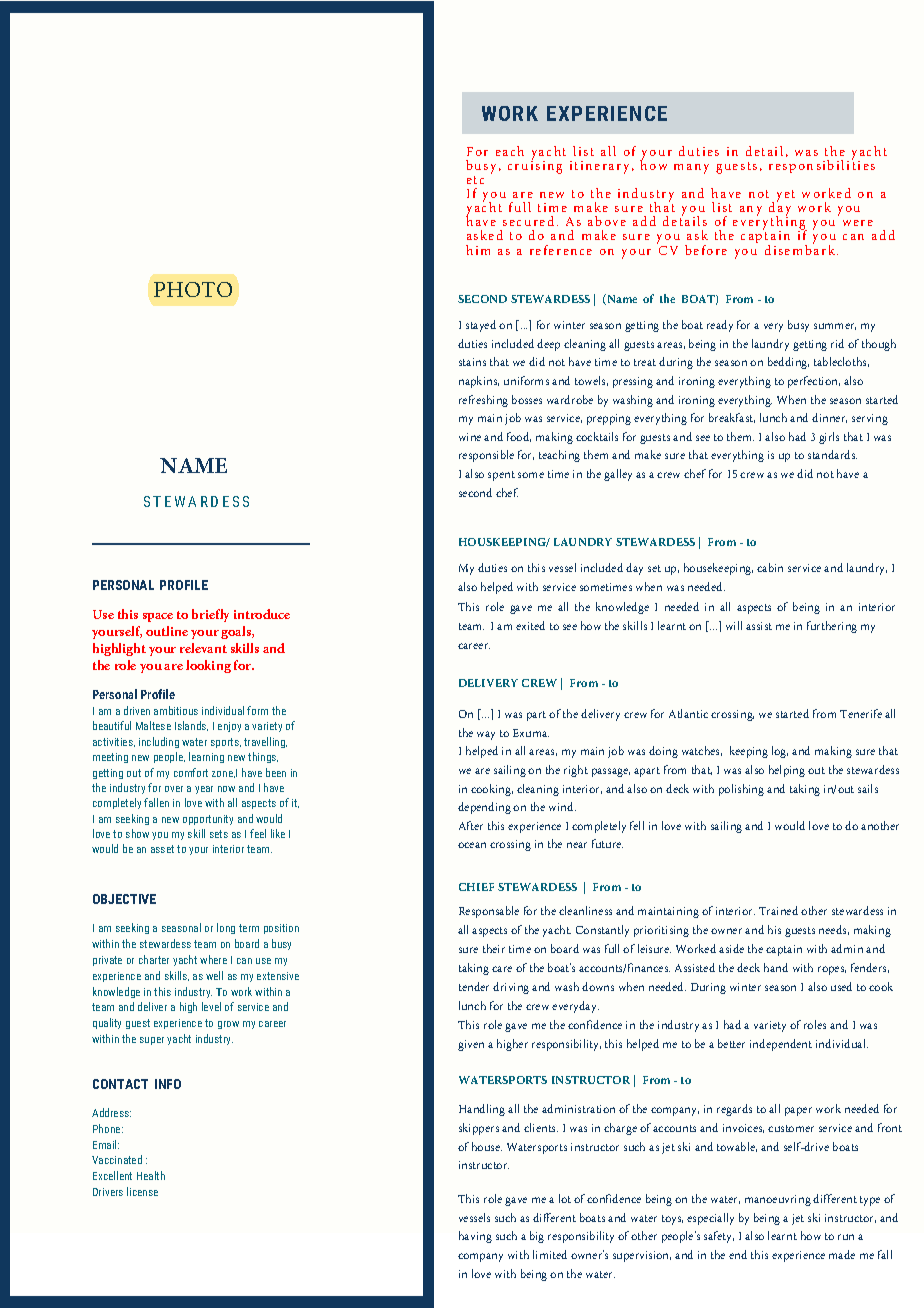 The height and width of the screenshot is (1308, 924). What do you see at coordinates (530, 625) in the screenshot?
I see `exited` at bounding box center [530, 625].
